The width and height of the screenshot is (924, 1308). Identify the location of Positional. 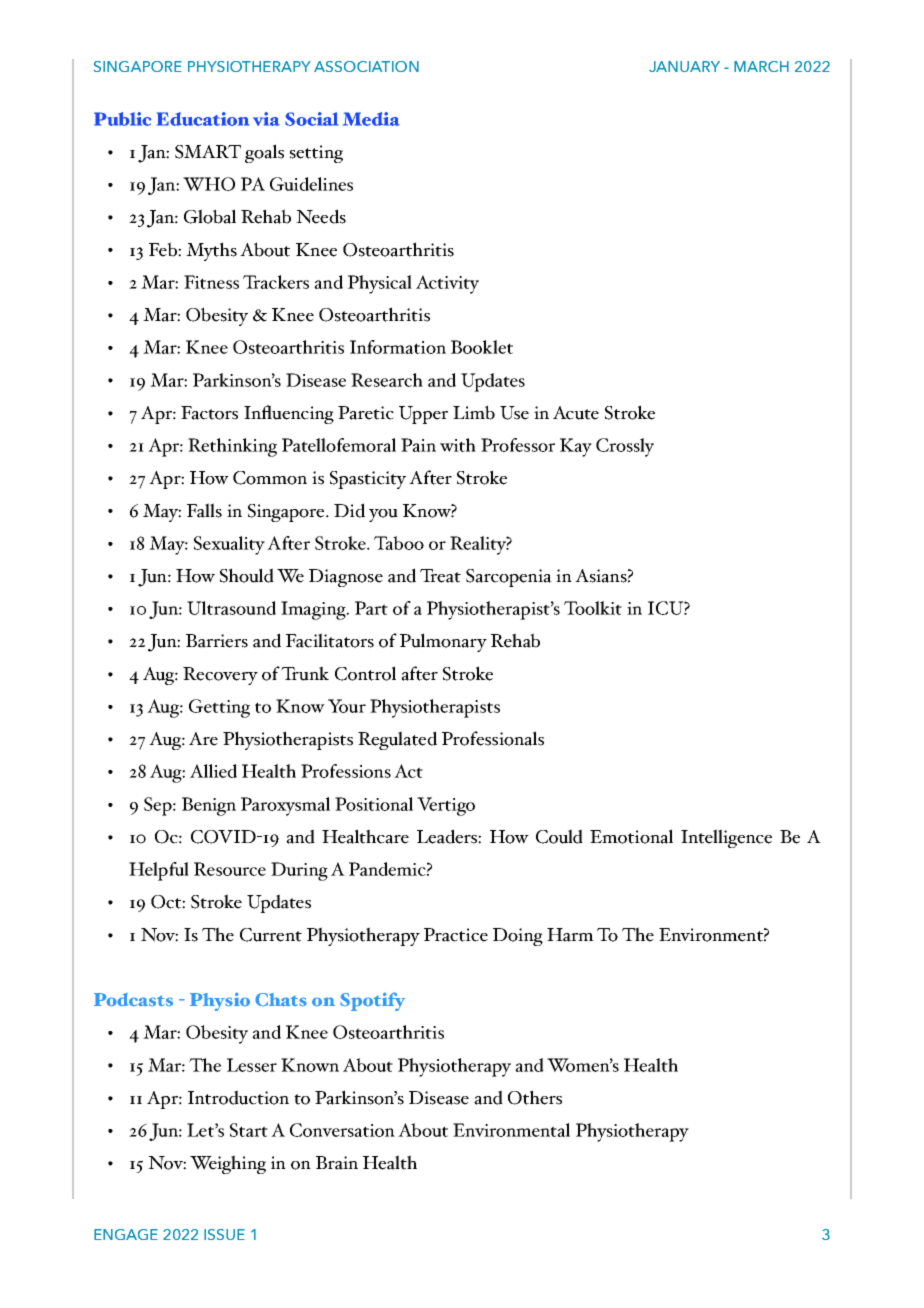
(374, 804).
